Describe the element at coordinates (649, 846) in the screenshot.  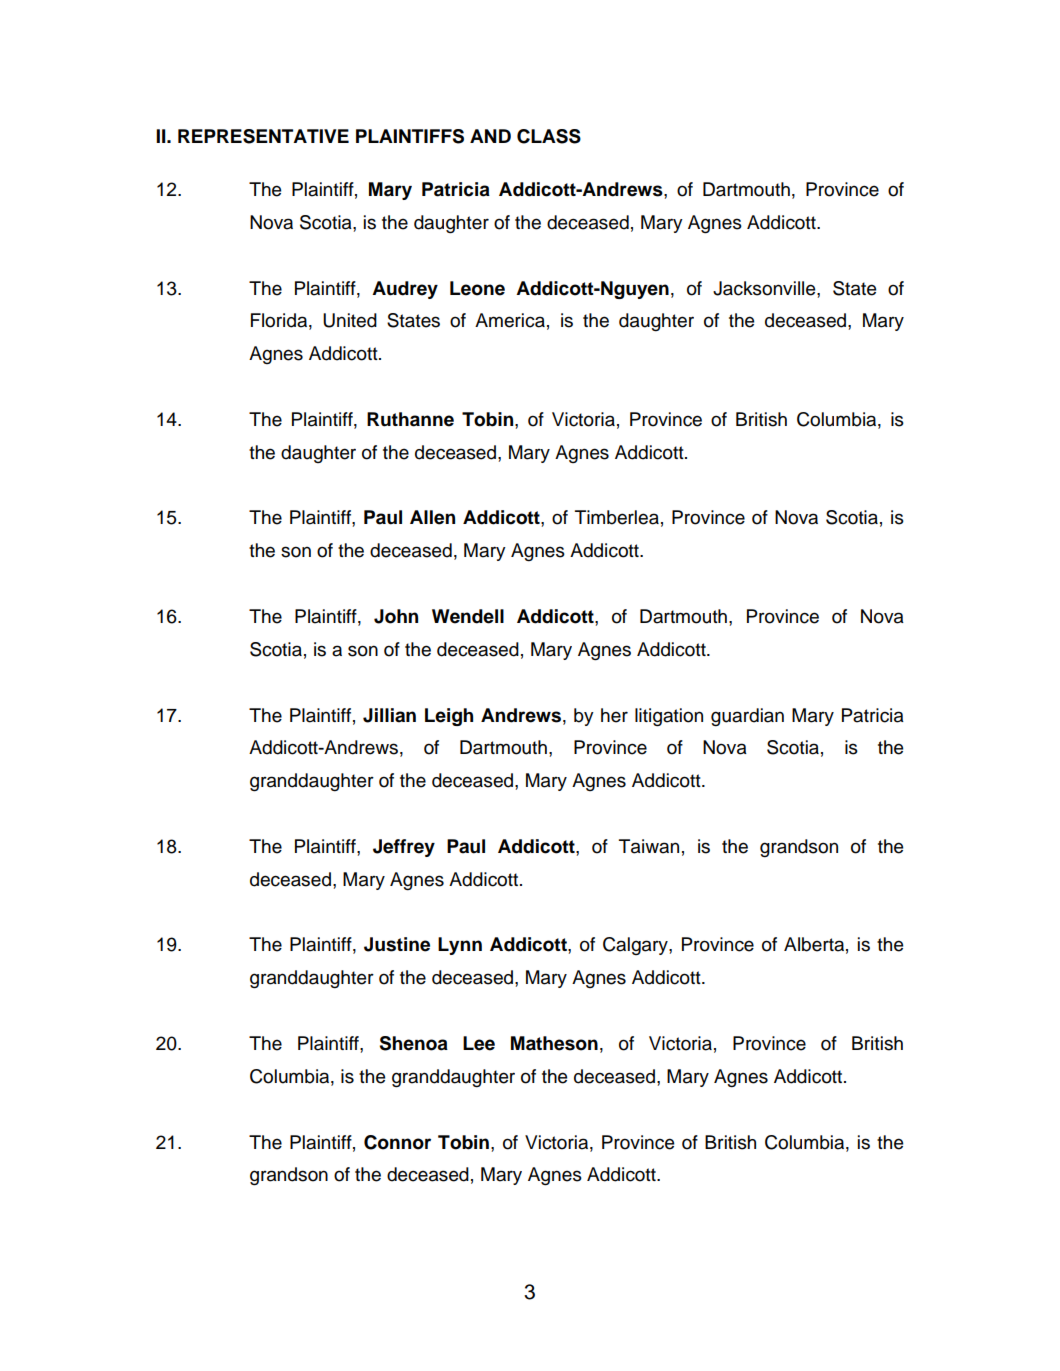
I see `Taiwan` at that location.
